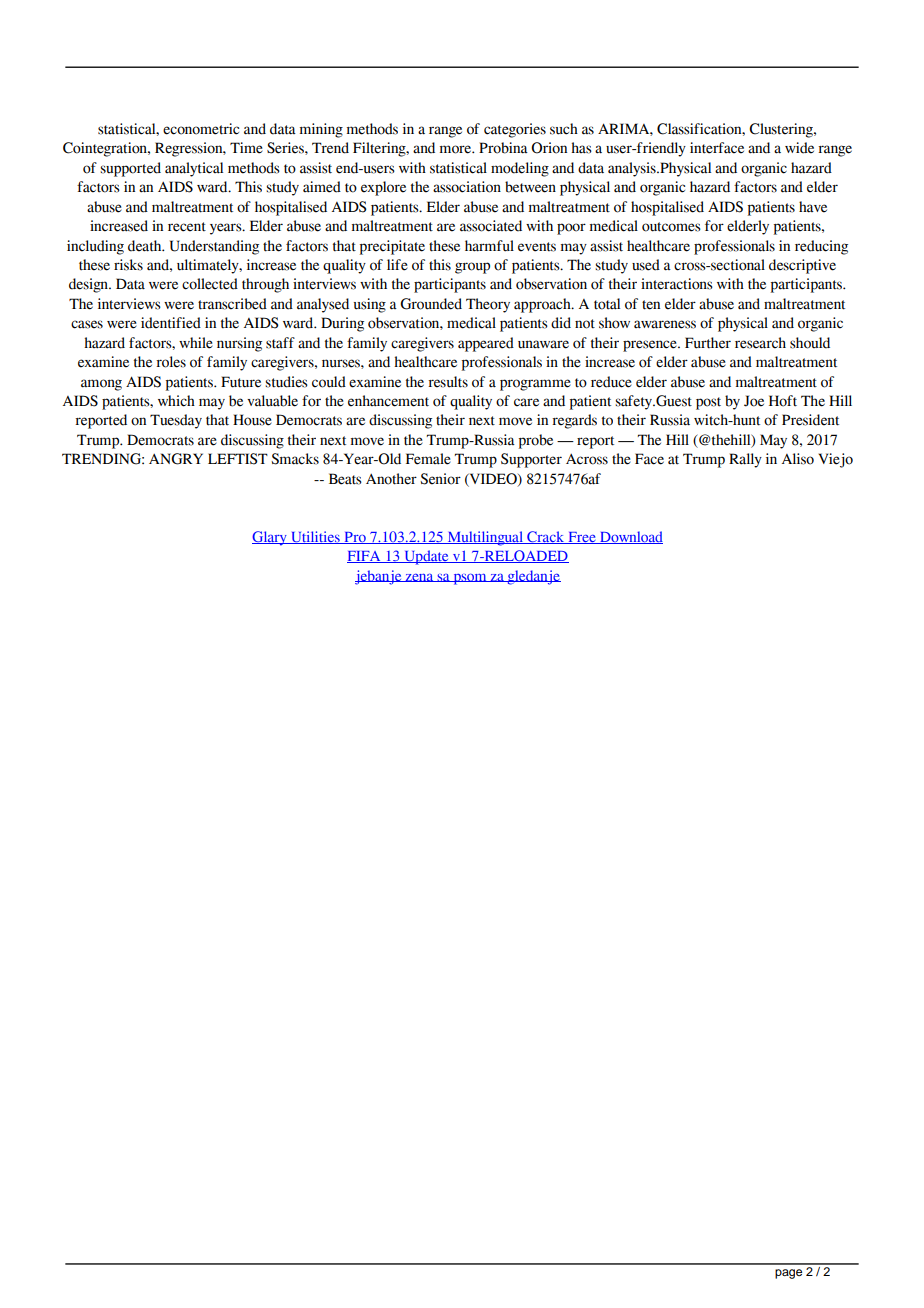 The height and width of the image is (1308, 924). Describe the element at coordinates (745, 460) in the image. I see `Rally` at that location.
